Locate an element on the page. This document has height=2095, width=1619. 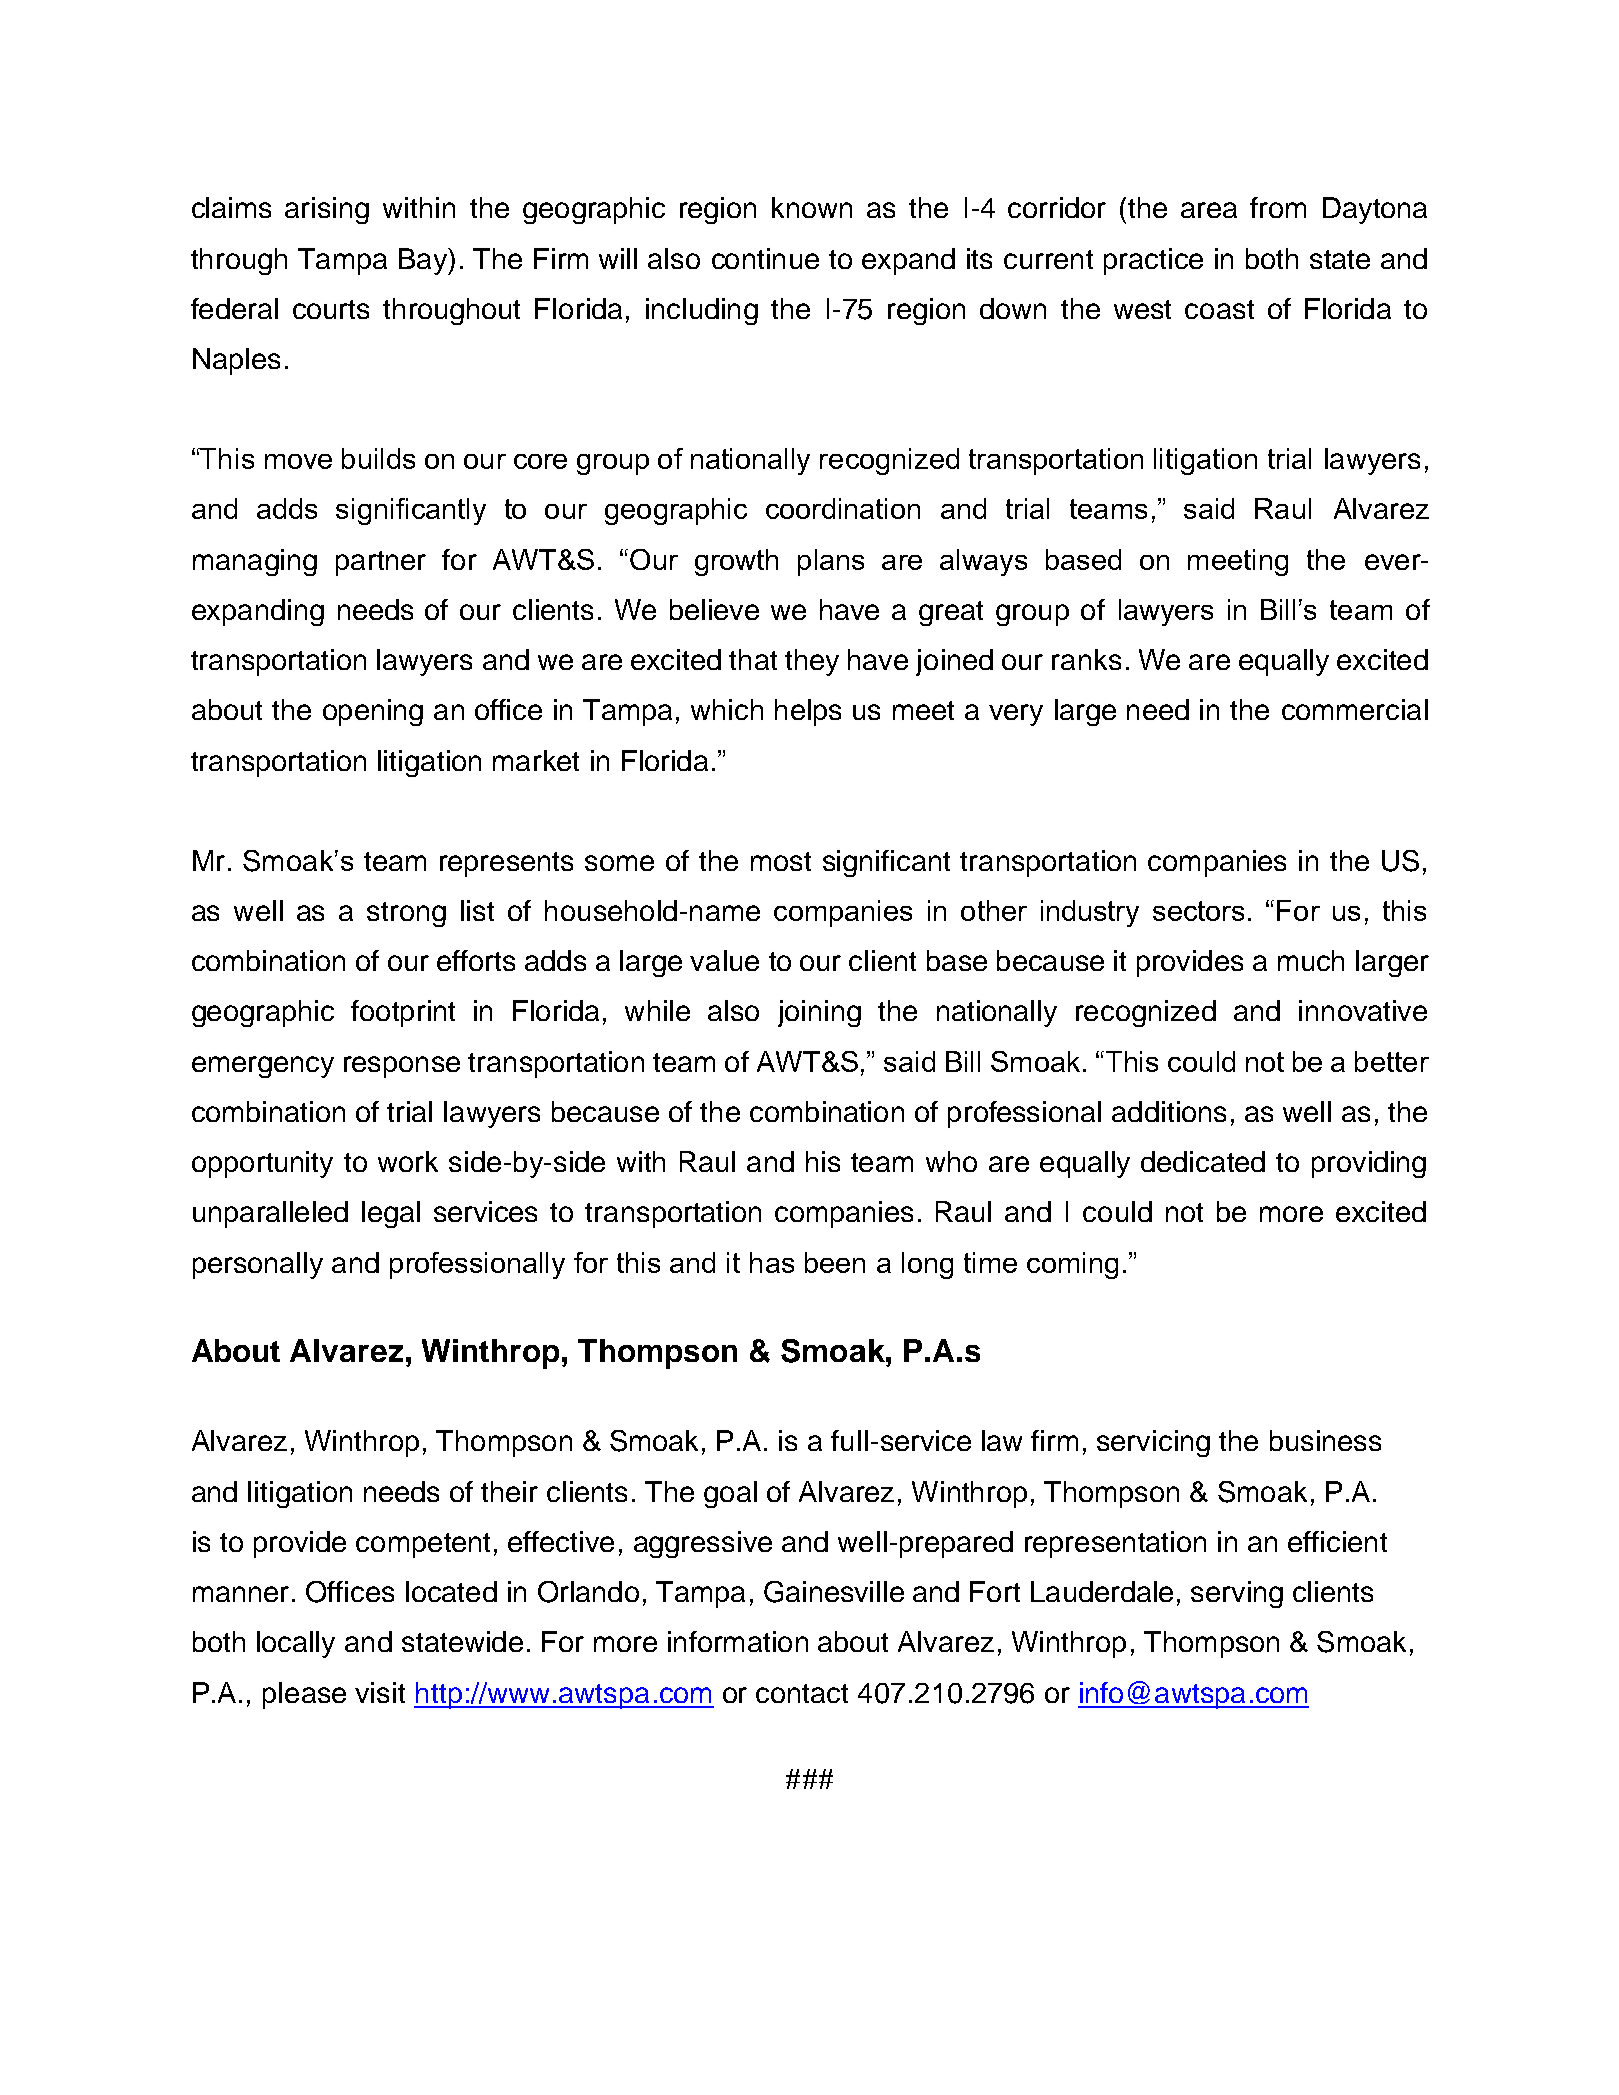
been is located at coordinates (835, 1262).
